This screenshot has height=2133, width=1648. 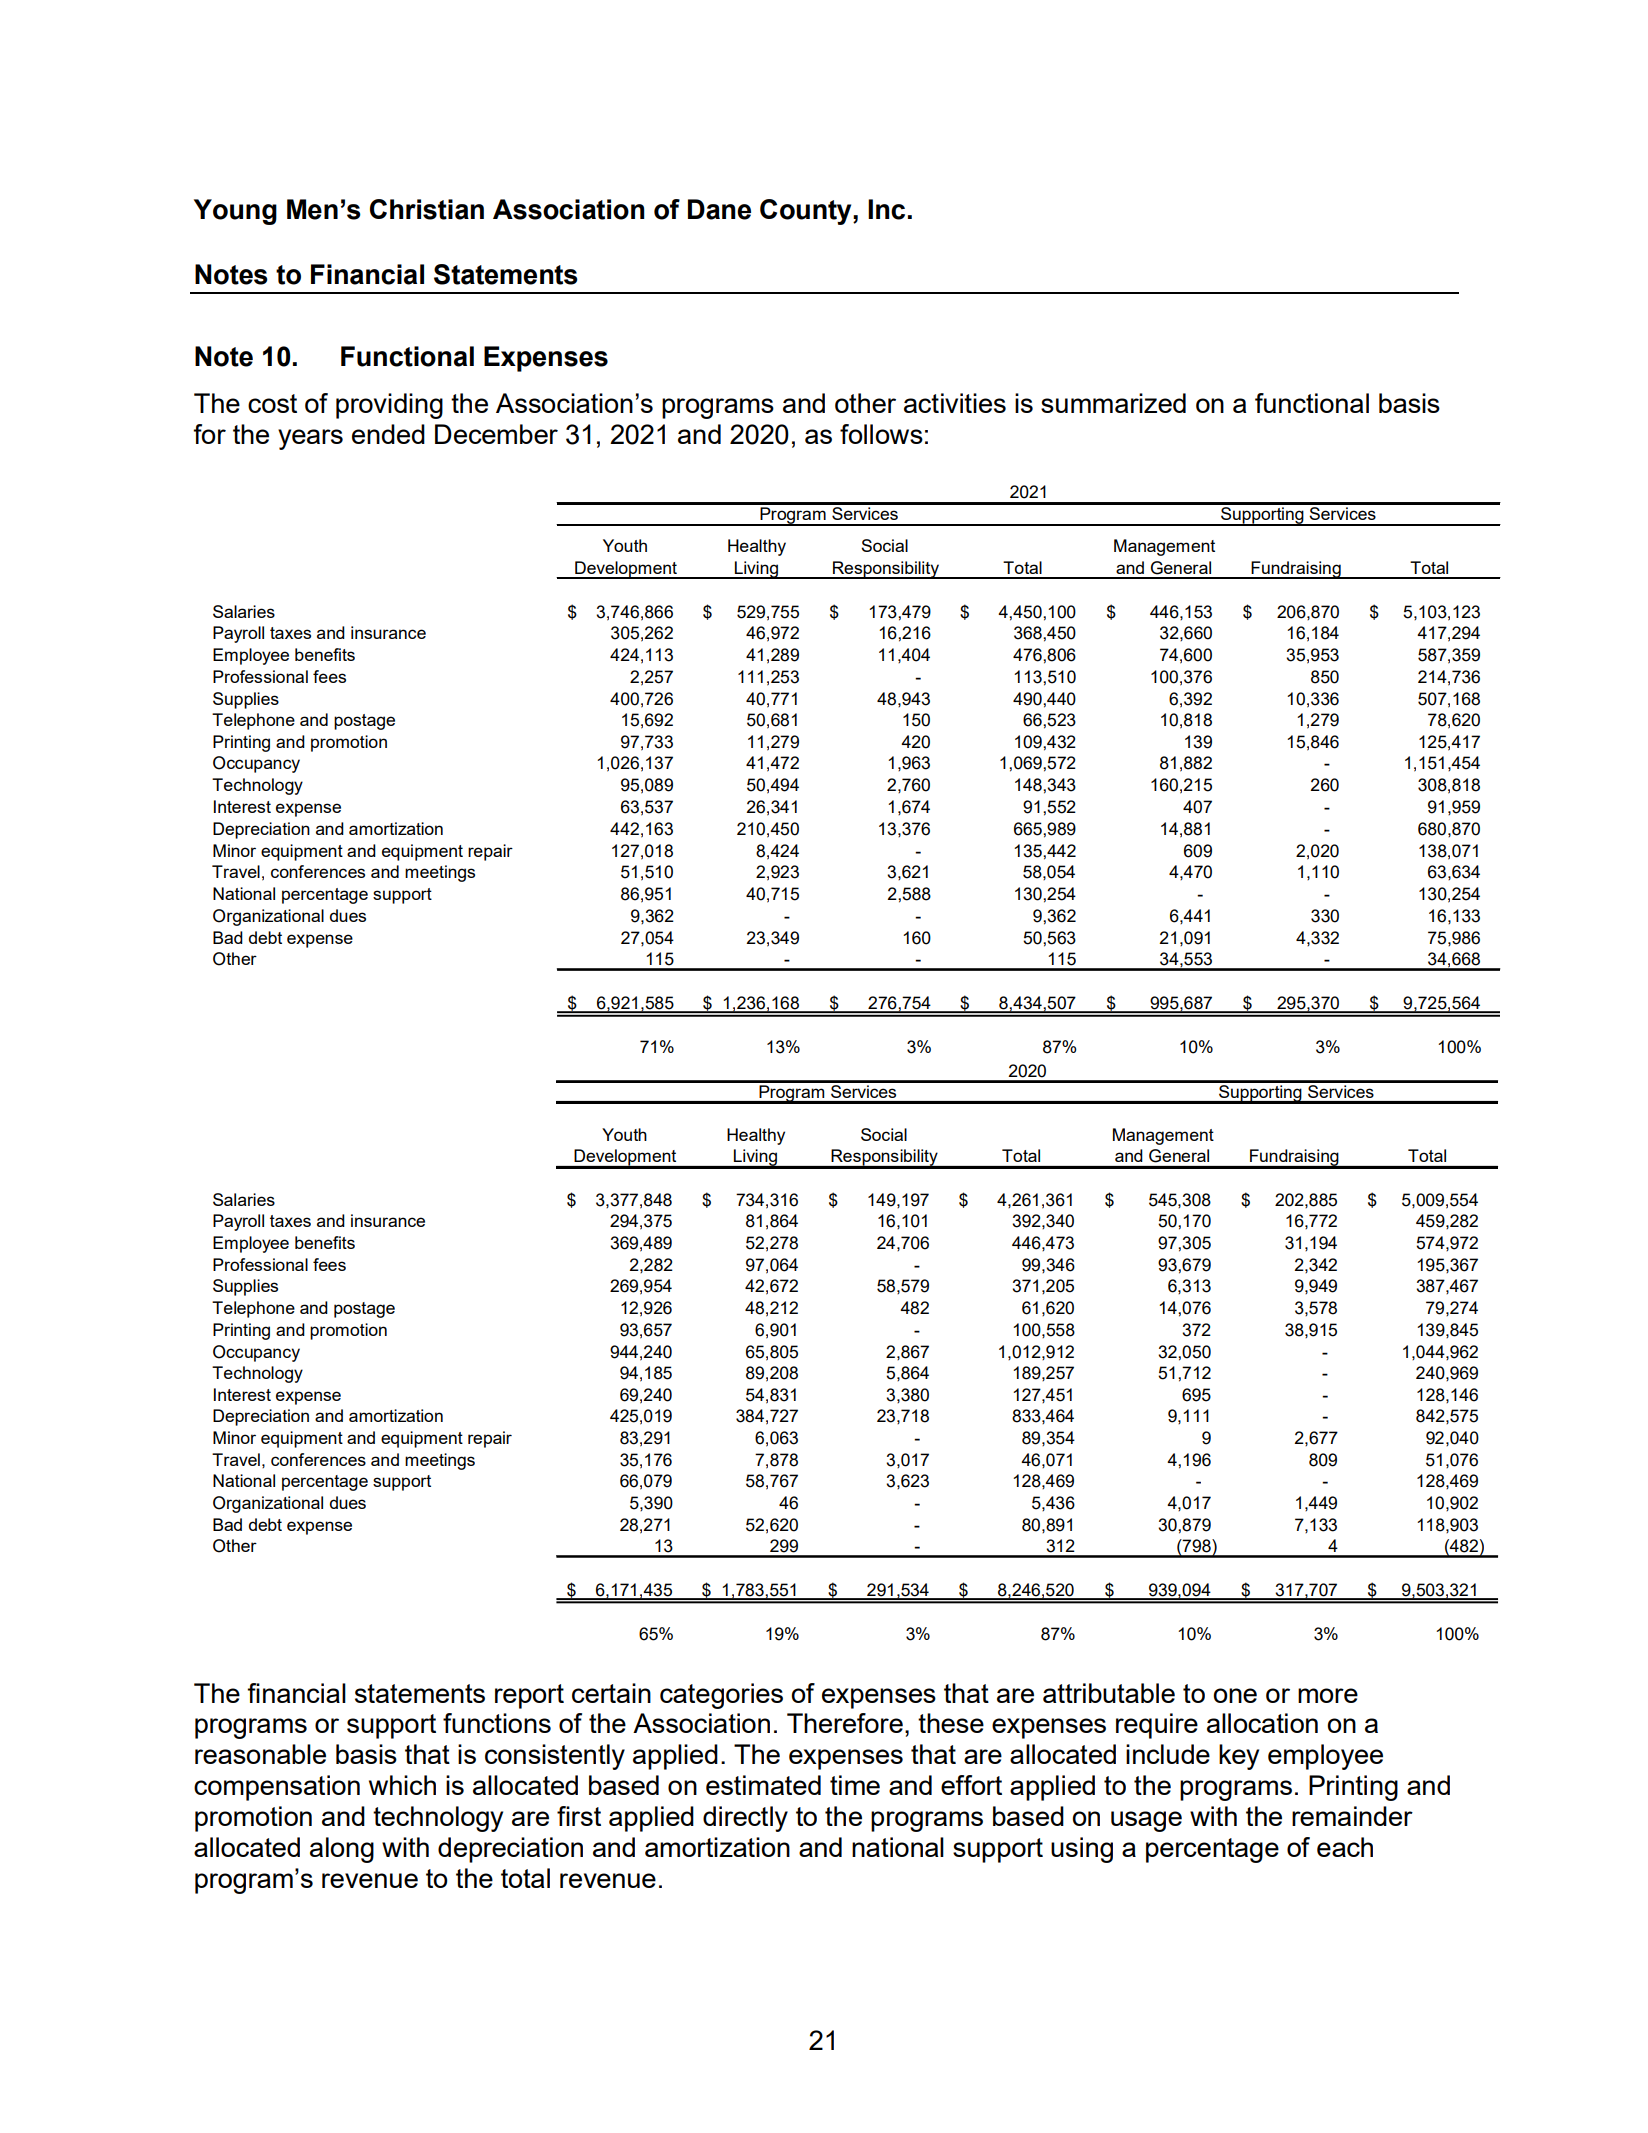 I want to click on report, so click(x=529, y=1696).
